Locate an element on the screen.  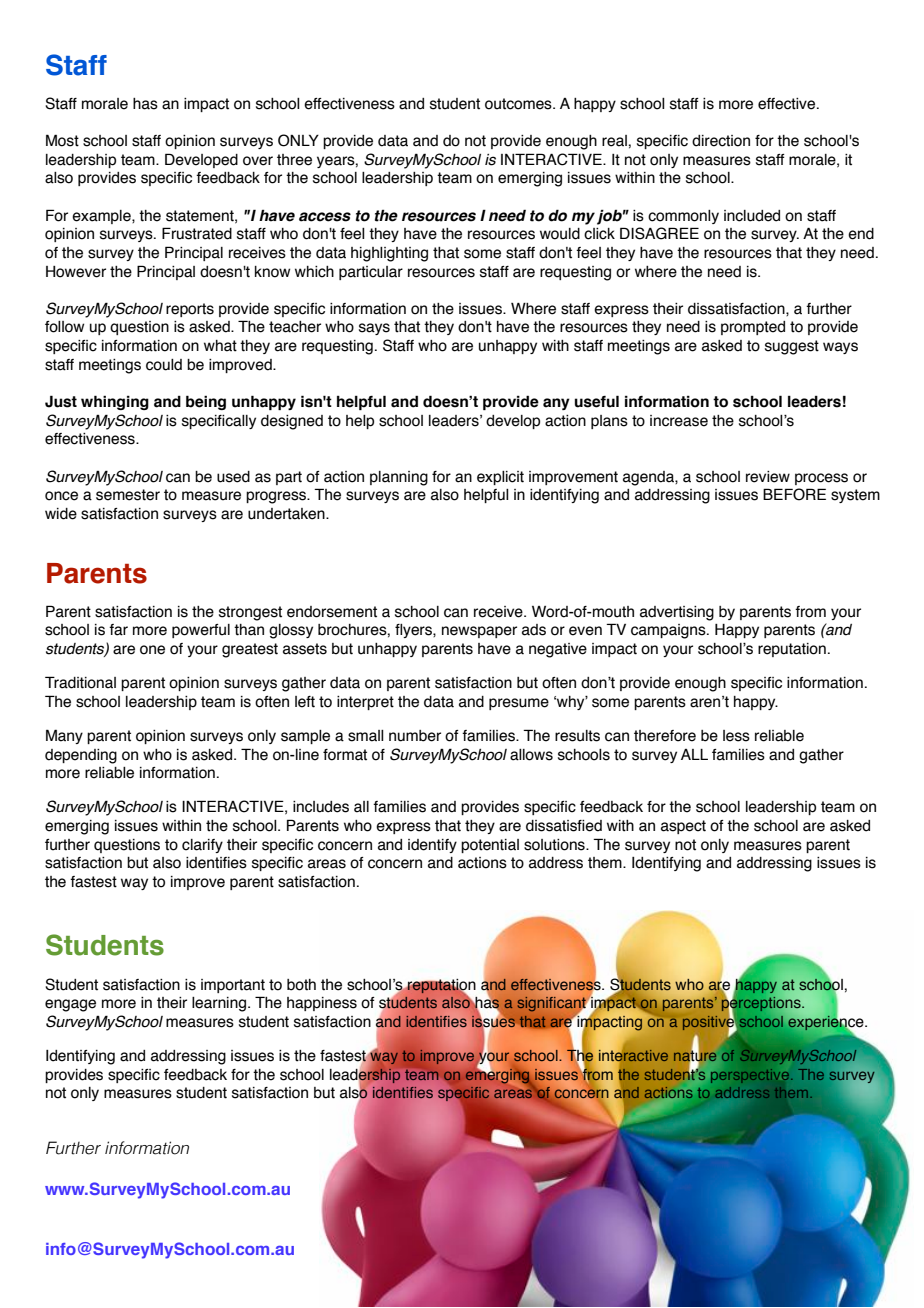
outcomes is located at coordinates (519, 104).
